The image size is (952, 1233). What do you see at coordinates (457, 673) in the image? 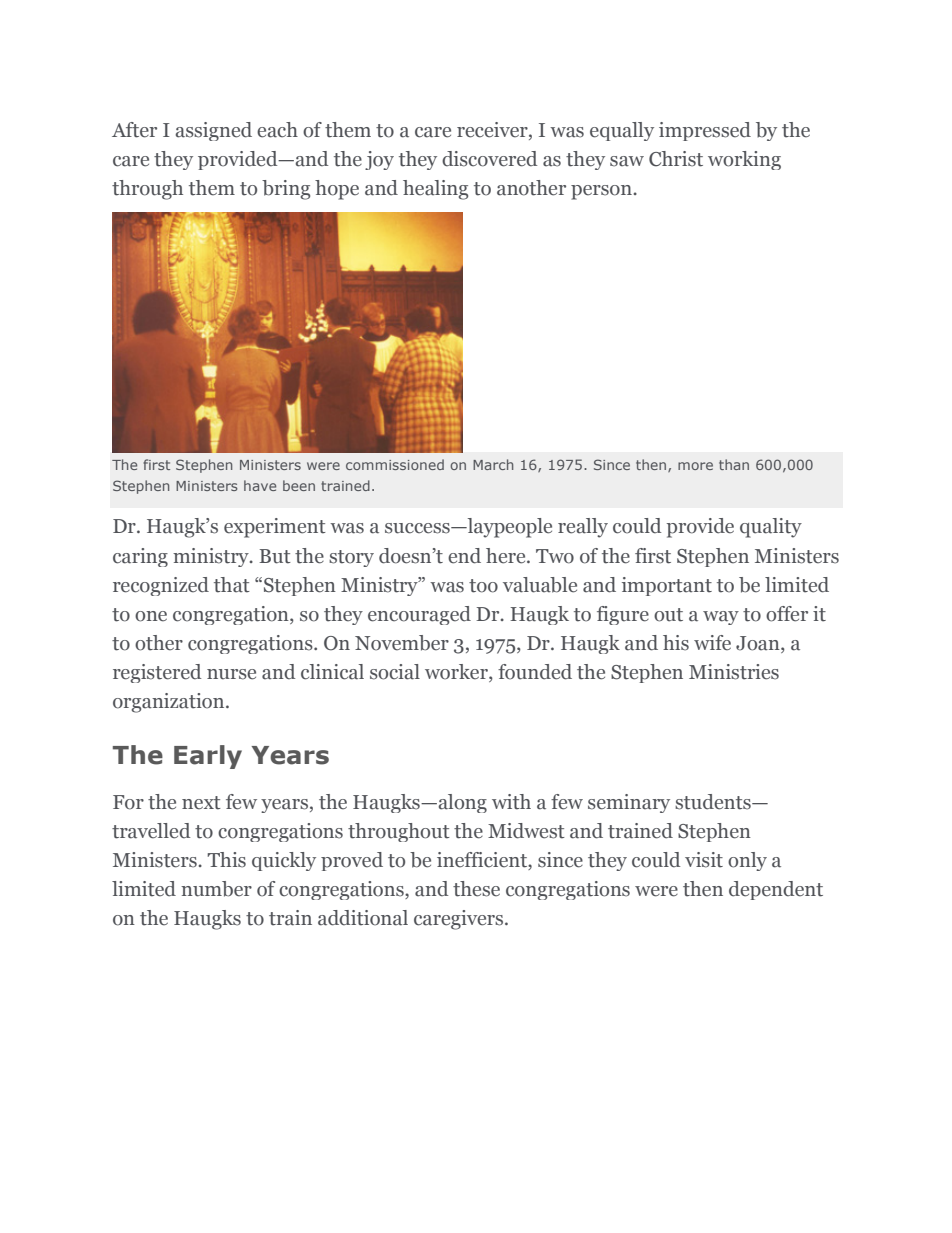
I see `worker` at bounding box center [457, 673].
